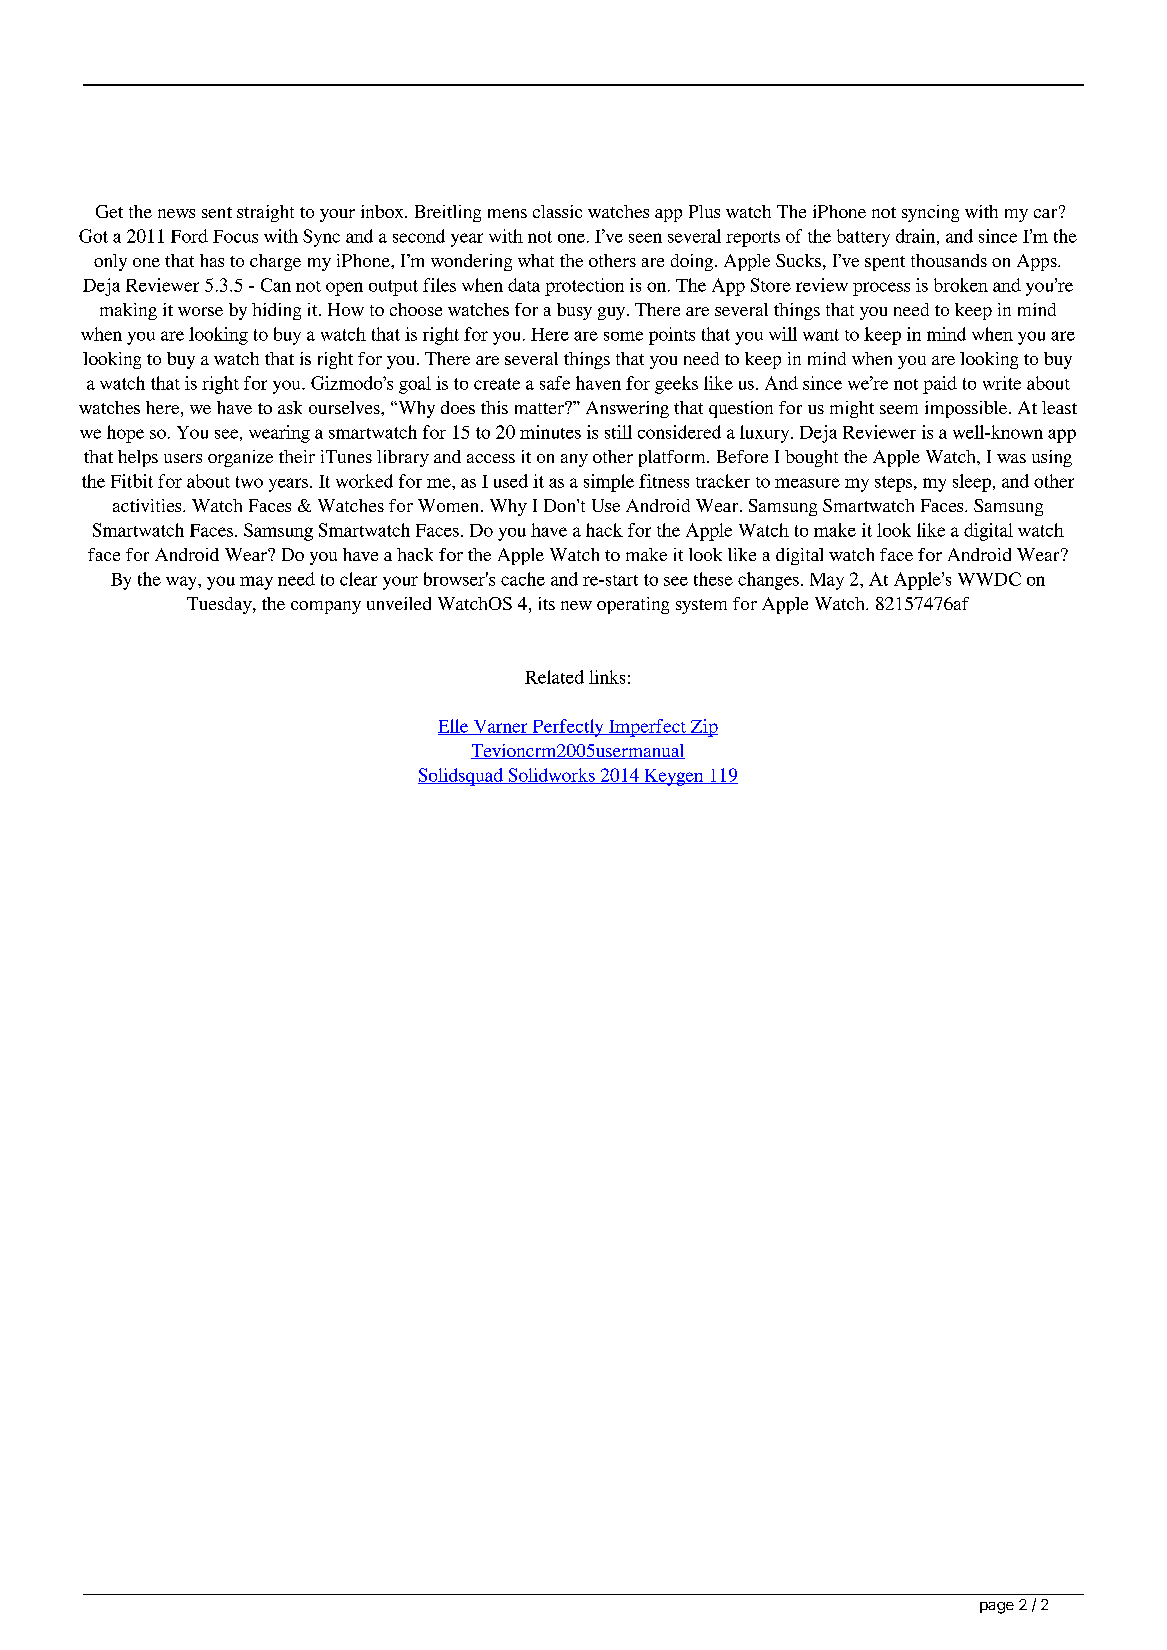  I want to click on thousands, so click(949, 260).
